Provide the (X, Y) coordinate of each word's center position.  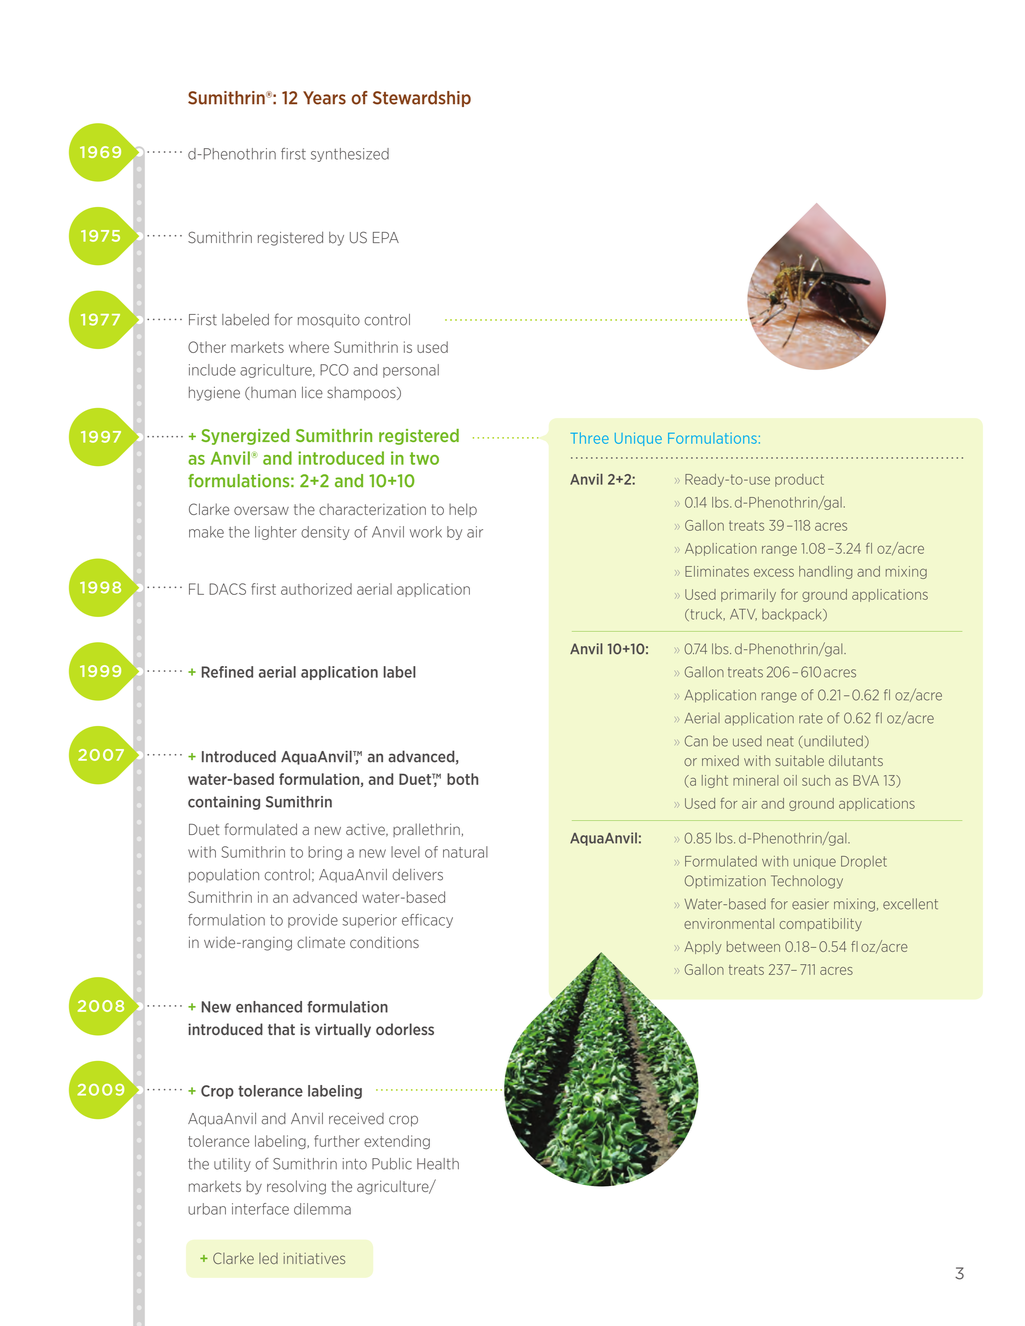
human (272, 393)
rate (811, 718)
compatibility (821, 924)
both (462, 779)
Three (590, 438)
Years (324, 98)
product (799, 480)
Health (438, 1164)
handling (825, 572)
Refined (227, 672)
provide (313, 921)
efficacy (427, 921)
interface (260, 1209)
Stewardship (422, 99)
